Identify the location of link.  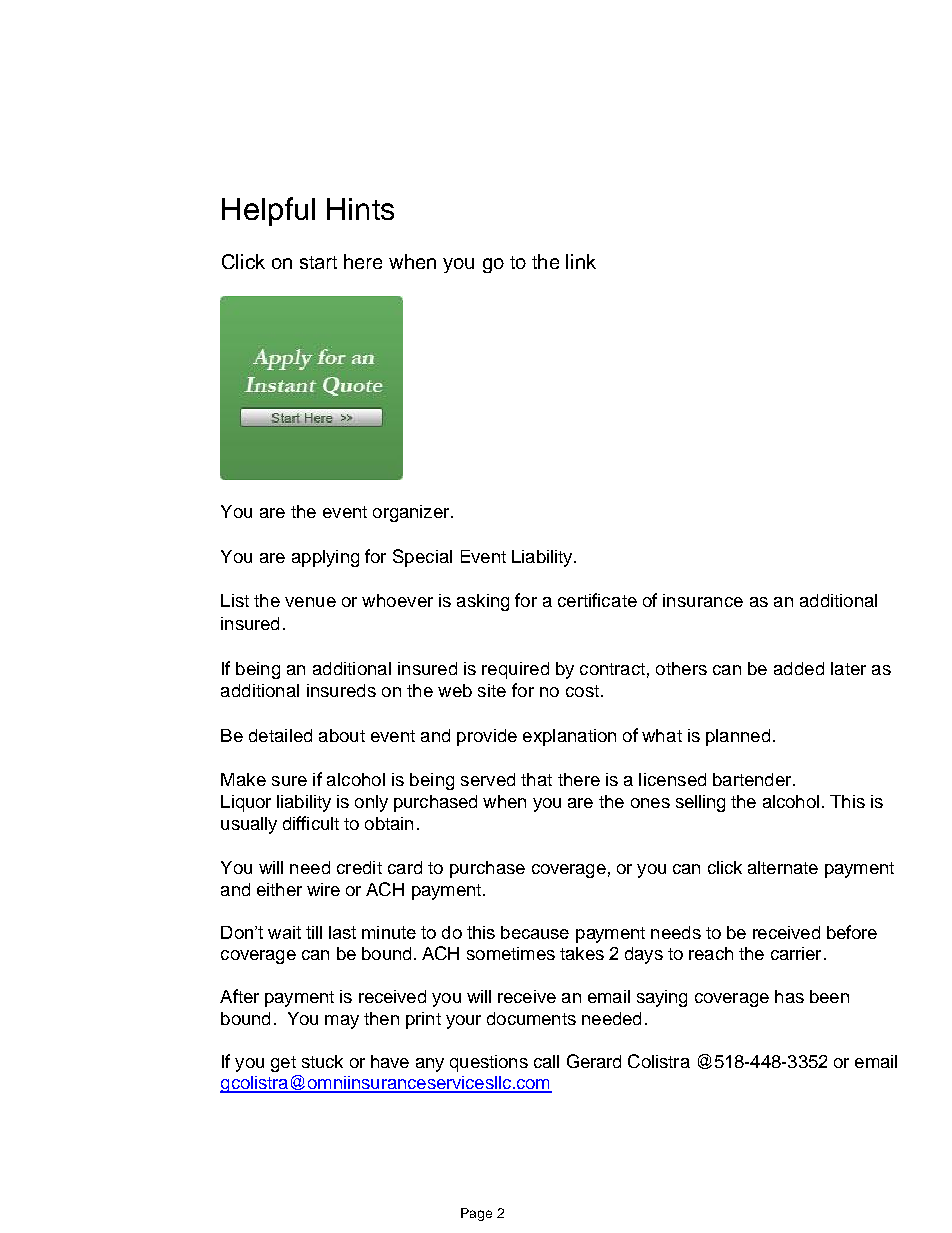
(581, 261).
